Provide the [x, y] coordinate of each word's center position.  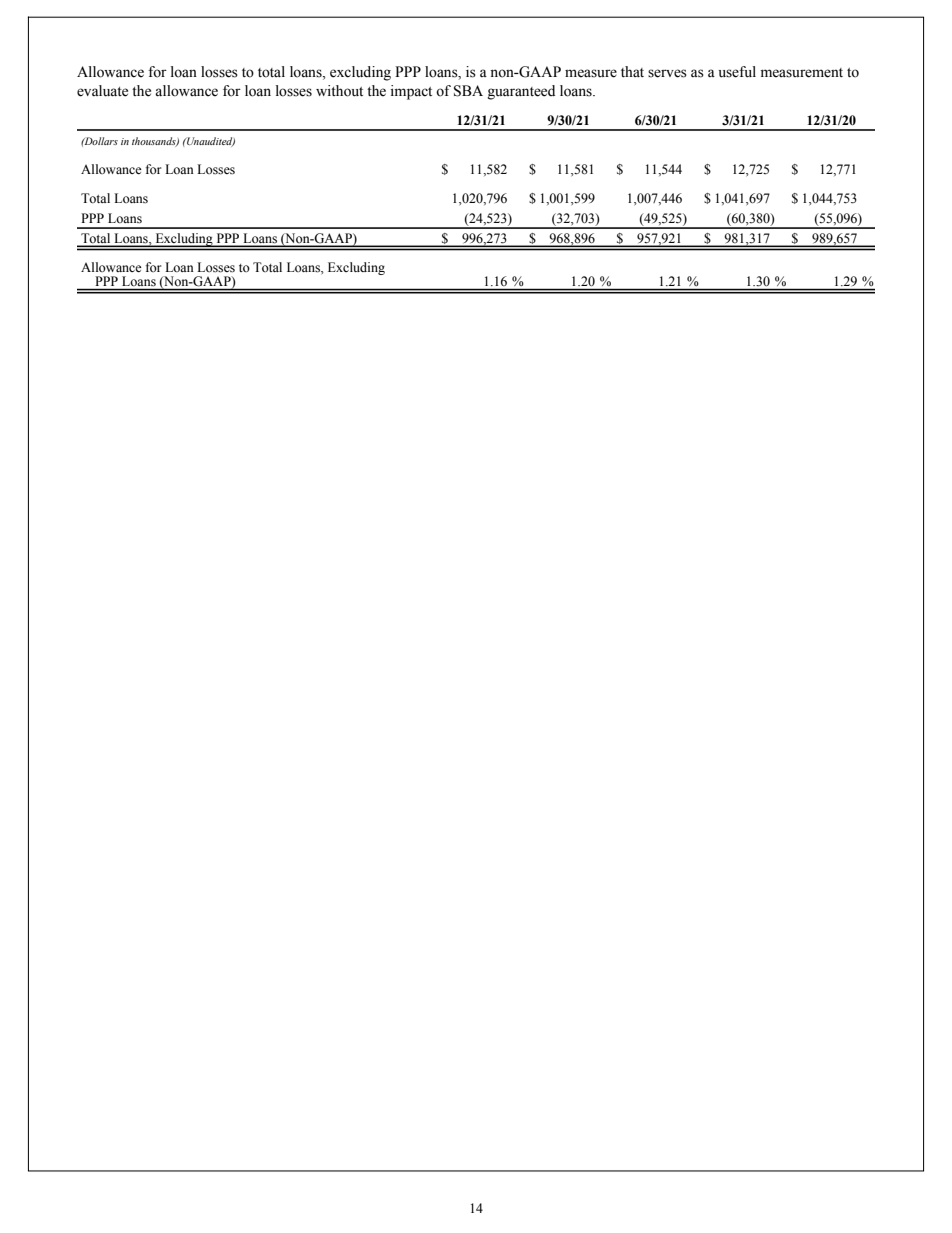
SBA [468, 91]
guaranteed [521, 92]
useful [737, 72]
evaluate [102, 91]
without [339, 91]
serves [667, 73]
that [632, 71]
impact [411, 92]
